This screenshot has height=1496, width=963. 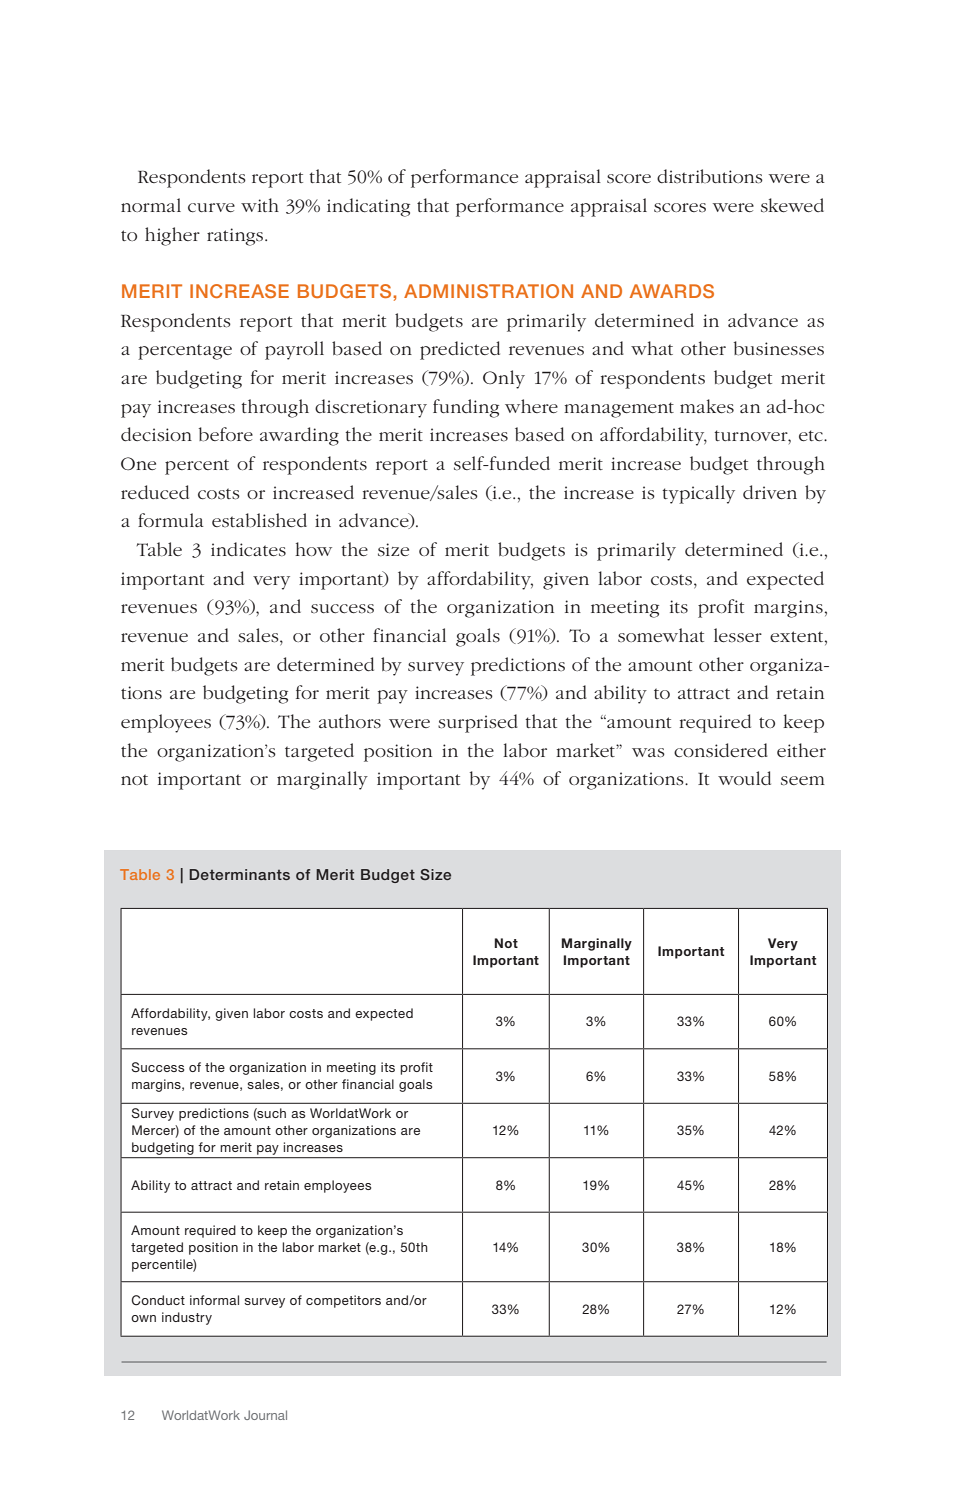 What do you see at coordinates (265, 1415) in the screenshot?
I see `Journal` at bounding box center [265, 1415].
